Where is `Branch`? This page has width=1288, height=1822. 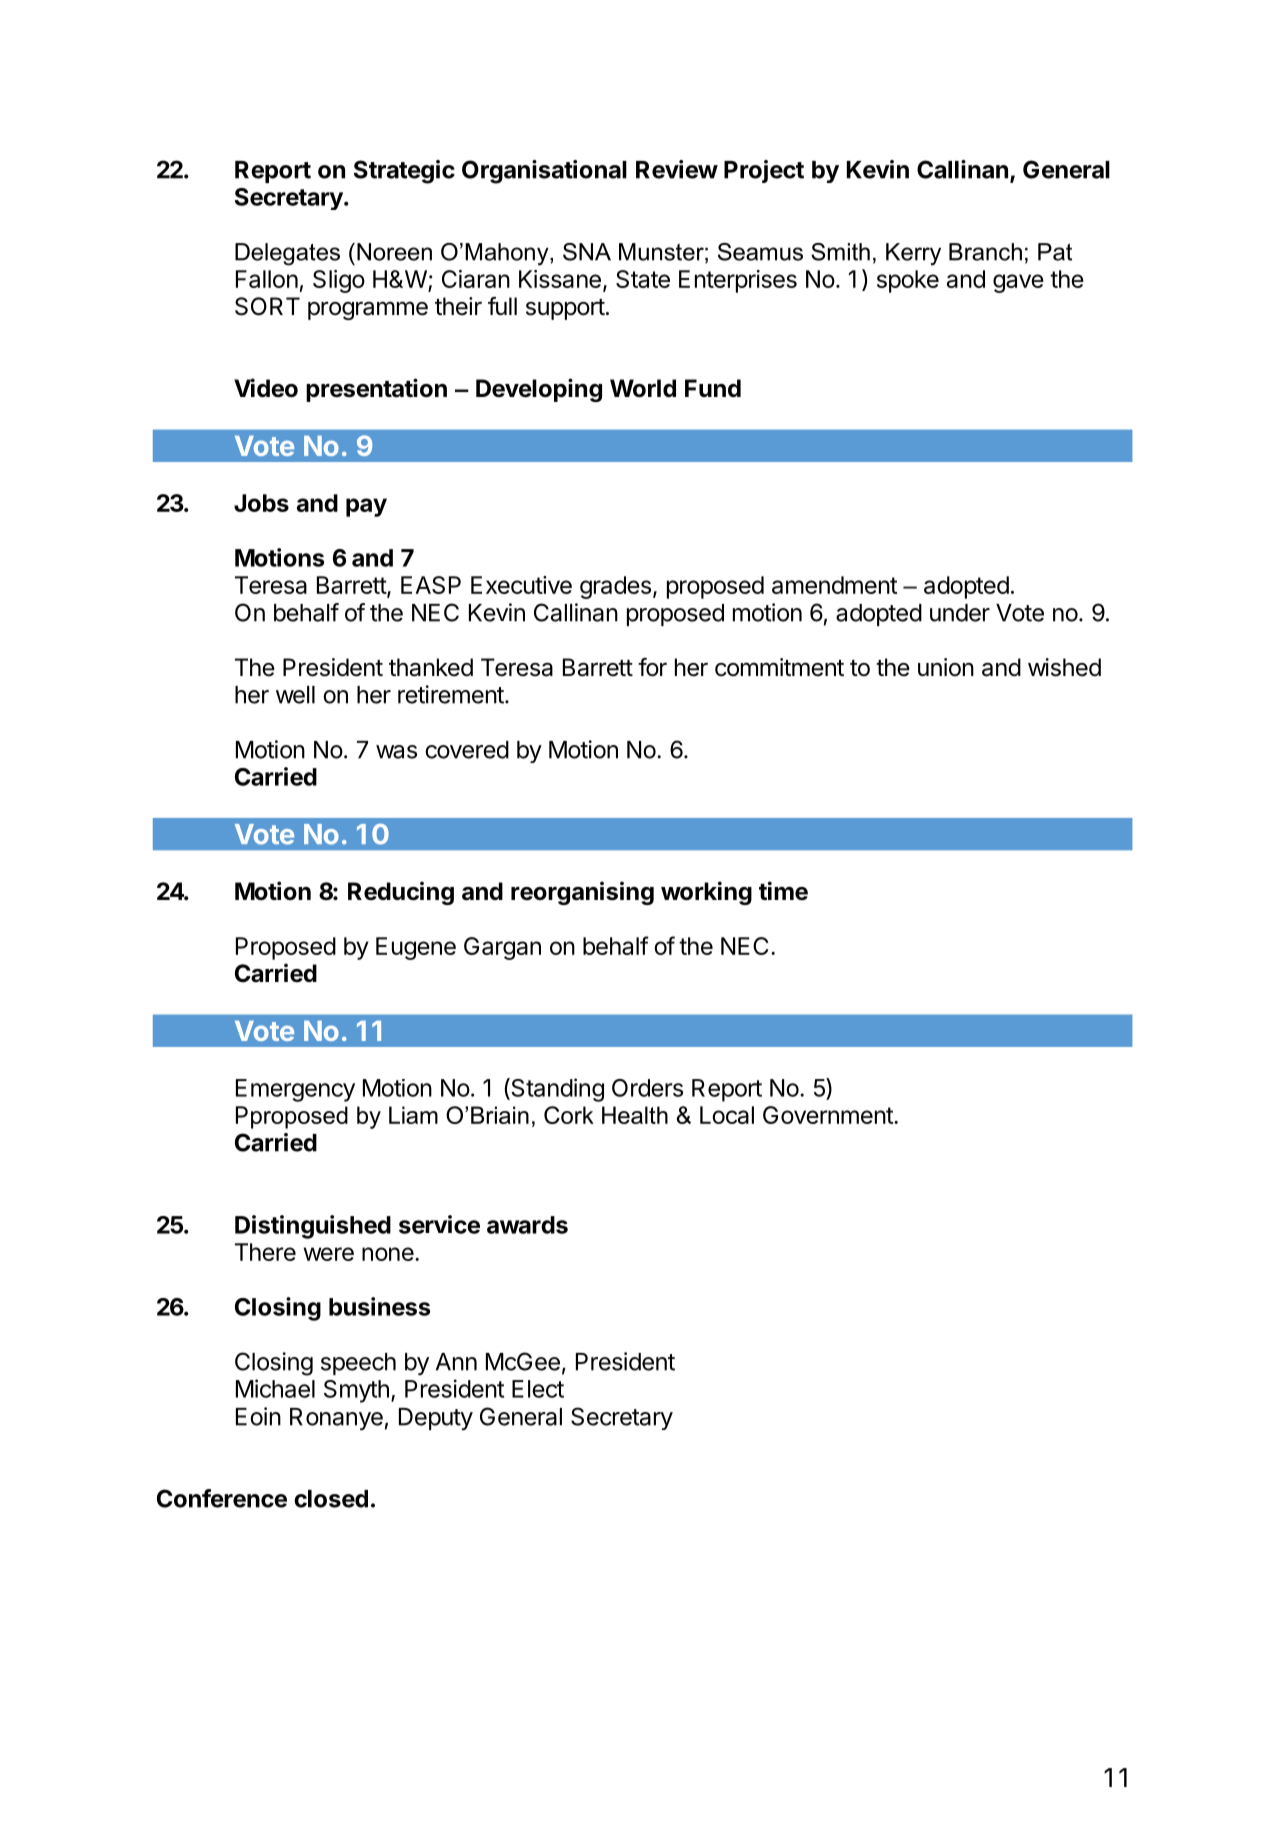
Branch is located at coordinates (985, 252).
